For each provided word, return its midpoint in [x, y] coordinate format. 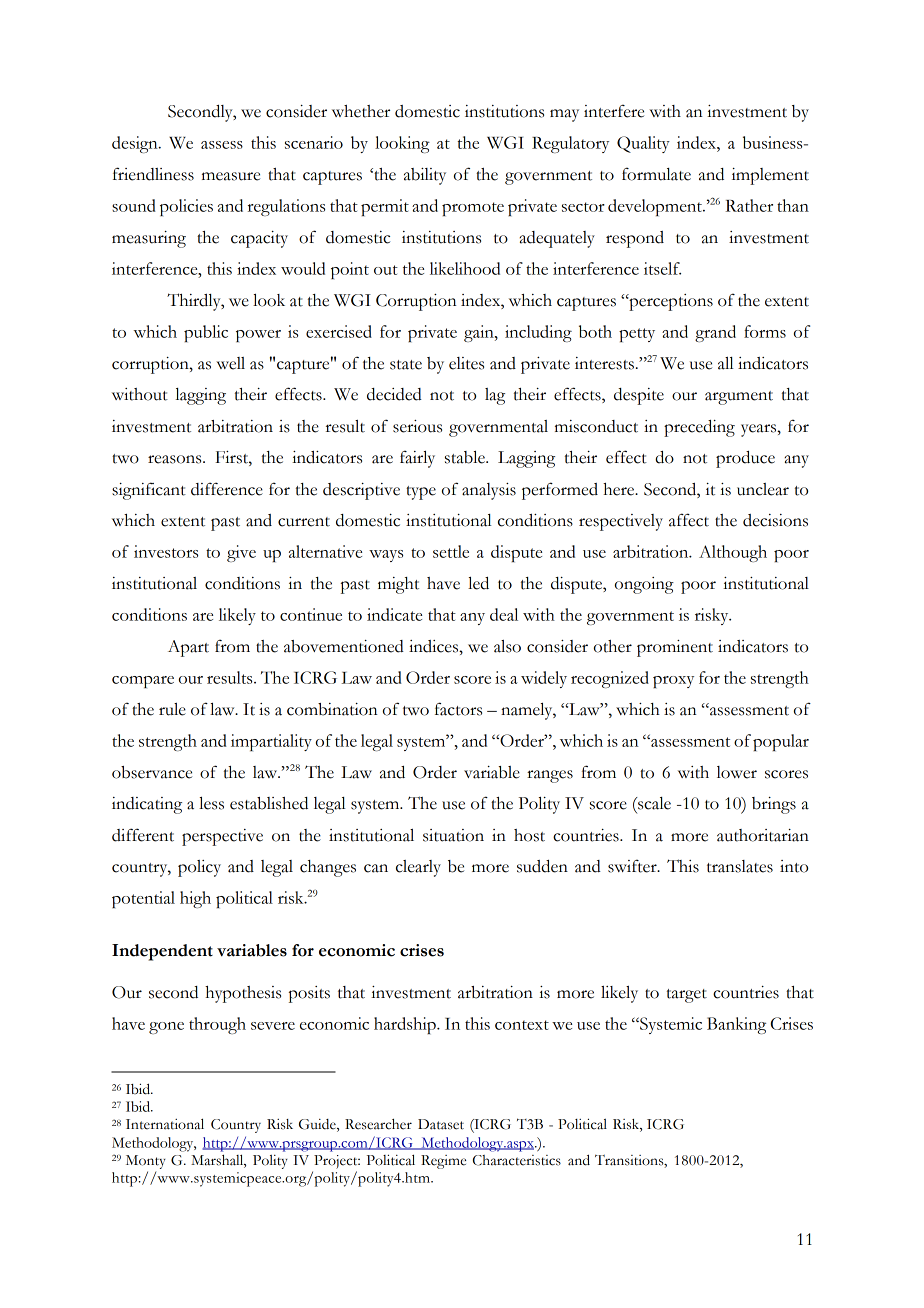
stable [466, 457]
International [165, 1124]
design [136, 144]
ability [425, 176]
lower [737, 772]
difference [227, 489]
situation [453, 835]
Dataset [441, 1124]
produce [745, 459]
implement [770, 176]
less [211, 803]
